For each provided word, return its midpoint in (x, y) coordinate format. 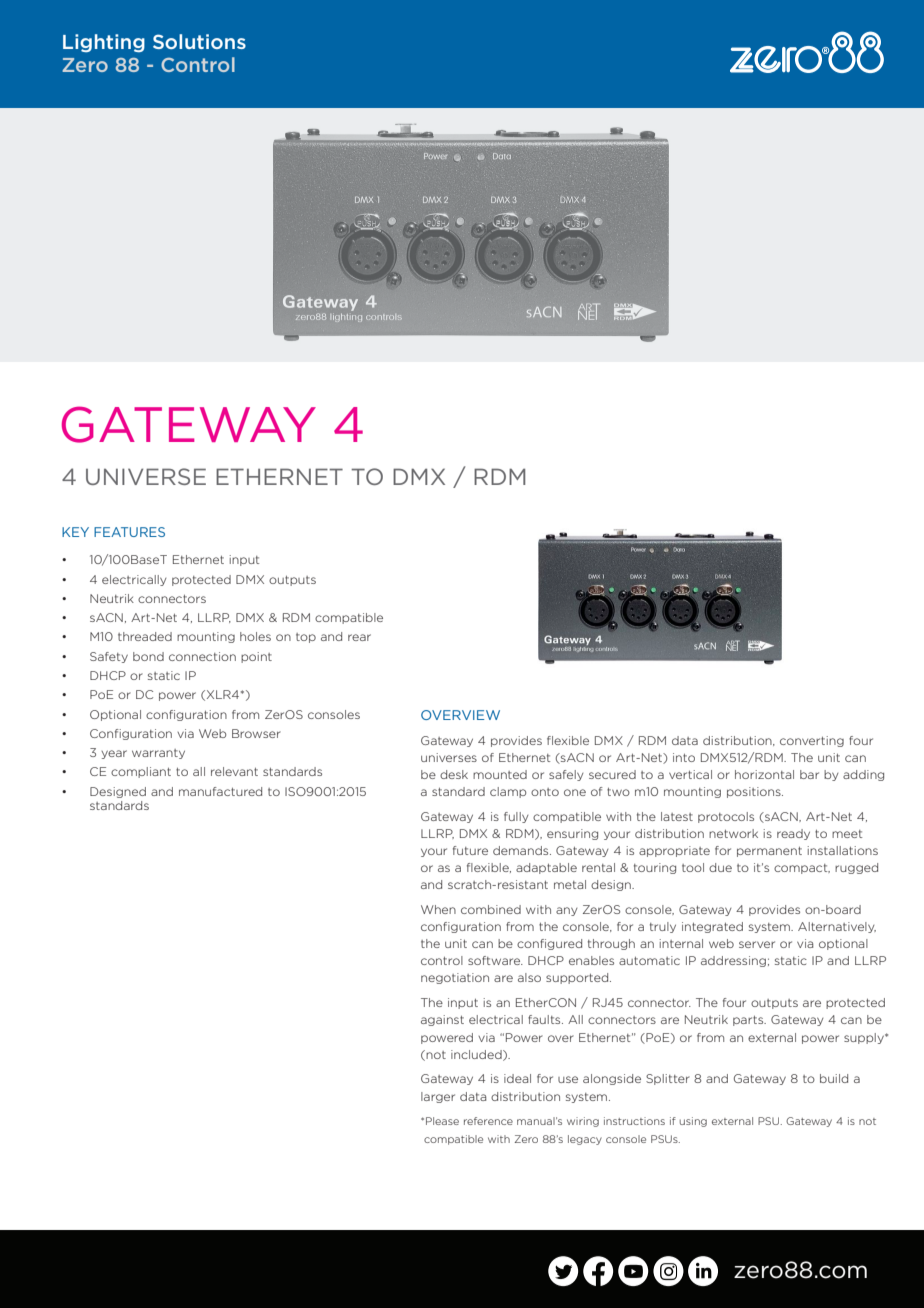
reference (488, 1121)
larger (438, 1097)
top (306, 638)
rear (359, 637)
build (834, 1078)
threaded (145, 636)
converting (812, 741)
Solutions (199, 41)
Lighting (104, 43)
